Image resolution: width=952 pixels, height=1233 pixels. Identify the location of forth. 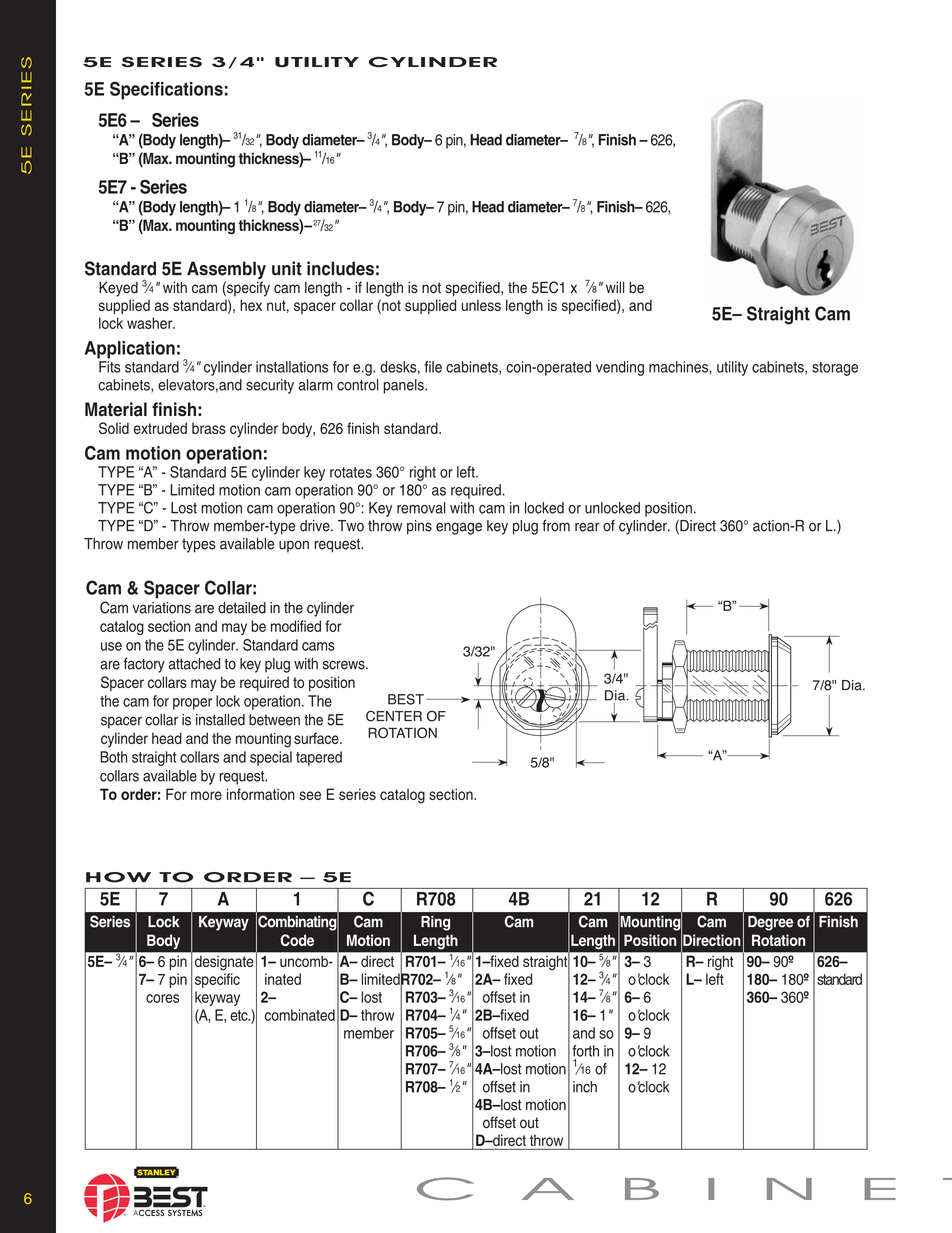
(585, 1051).
